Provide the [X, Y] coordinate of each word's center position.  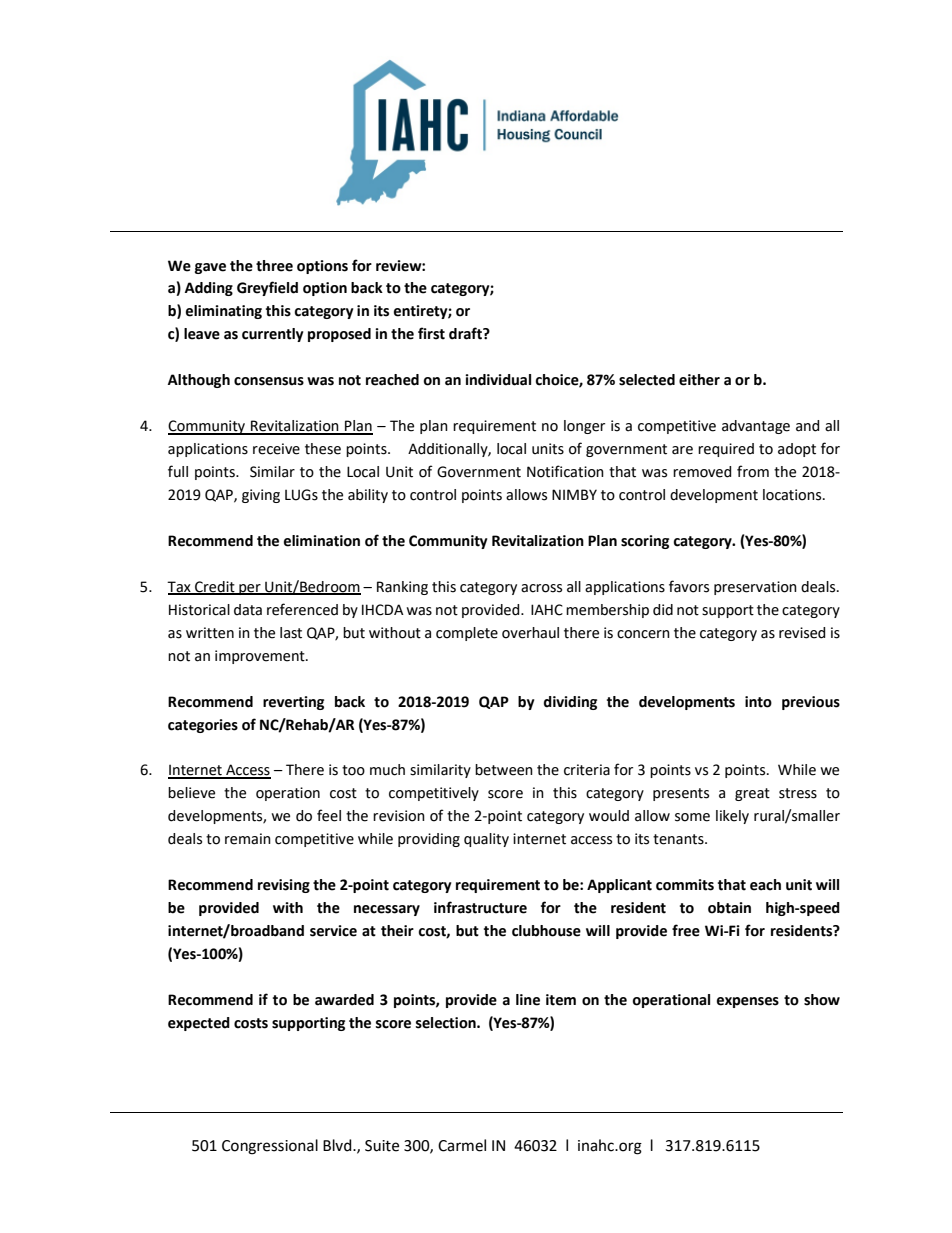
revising [284, 886]
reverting [293, 703]
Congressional [270, 1147]
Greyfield [267, 288]
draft [466, 333]
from [753, 471]
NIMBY [574, 494]
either [699, 380]
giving [261, 496]
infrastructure [480, 907]
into [758, 702]
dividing [570, 703]
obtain [729, 908]
